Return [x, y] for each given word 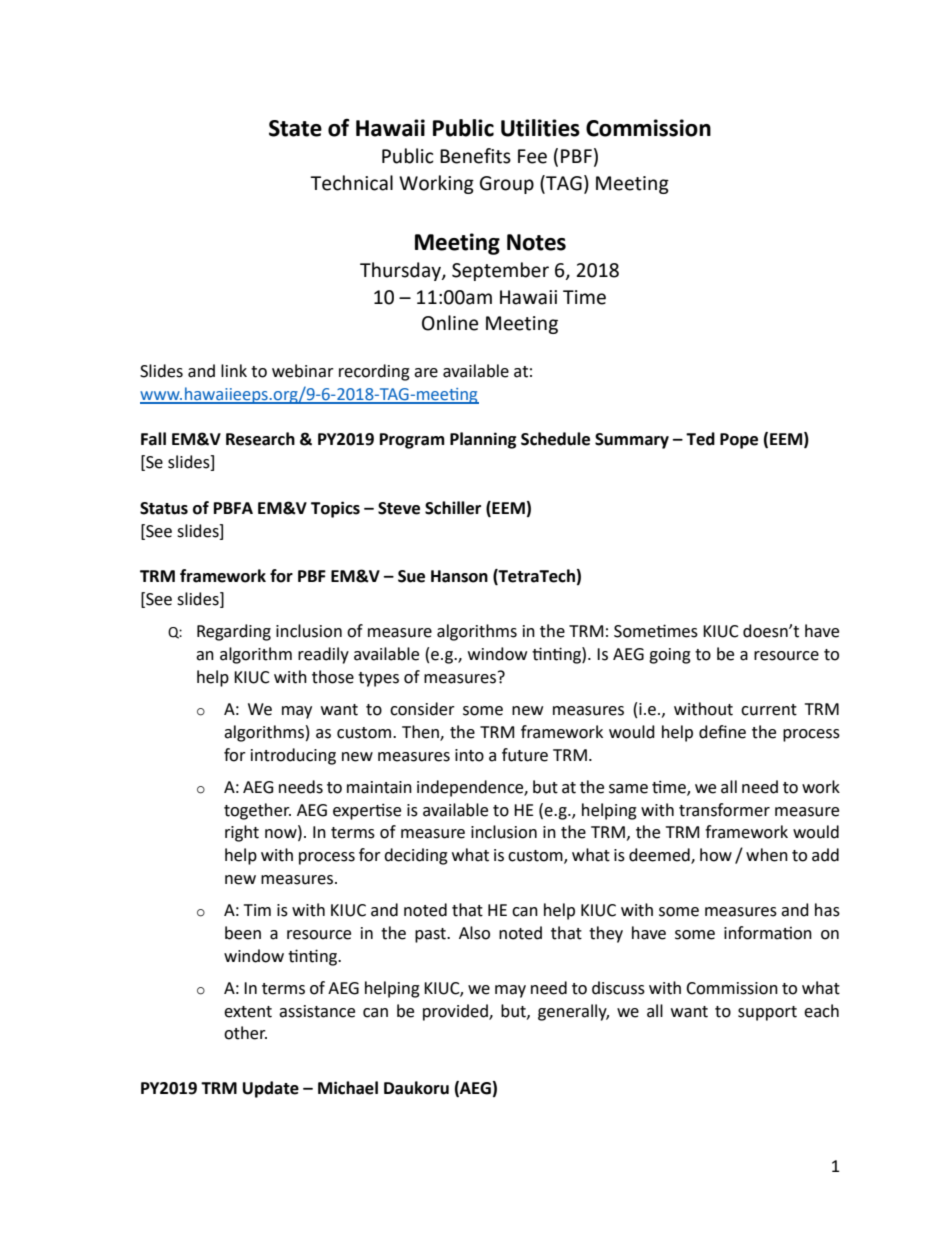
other [245, 1033]
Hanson [459, 576]
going [670, 656]
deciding [416, 856]
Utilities [540, 128]
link [234, 370]
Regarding [234, 632]
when [767, 855]
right [242, 833]
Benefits [475, 156]
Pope [739, 441]
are [426, 373]
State [295, 128]
